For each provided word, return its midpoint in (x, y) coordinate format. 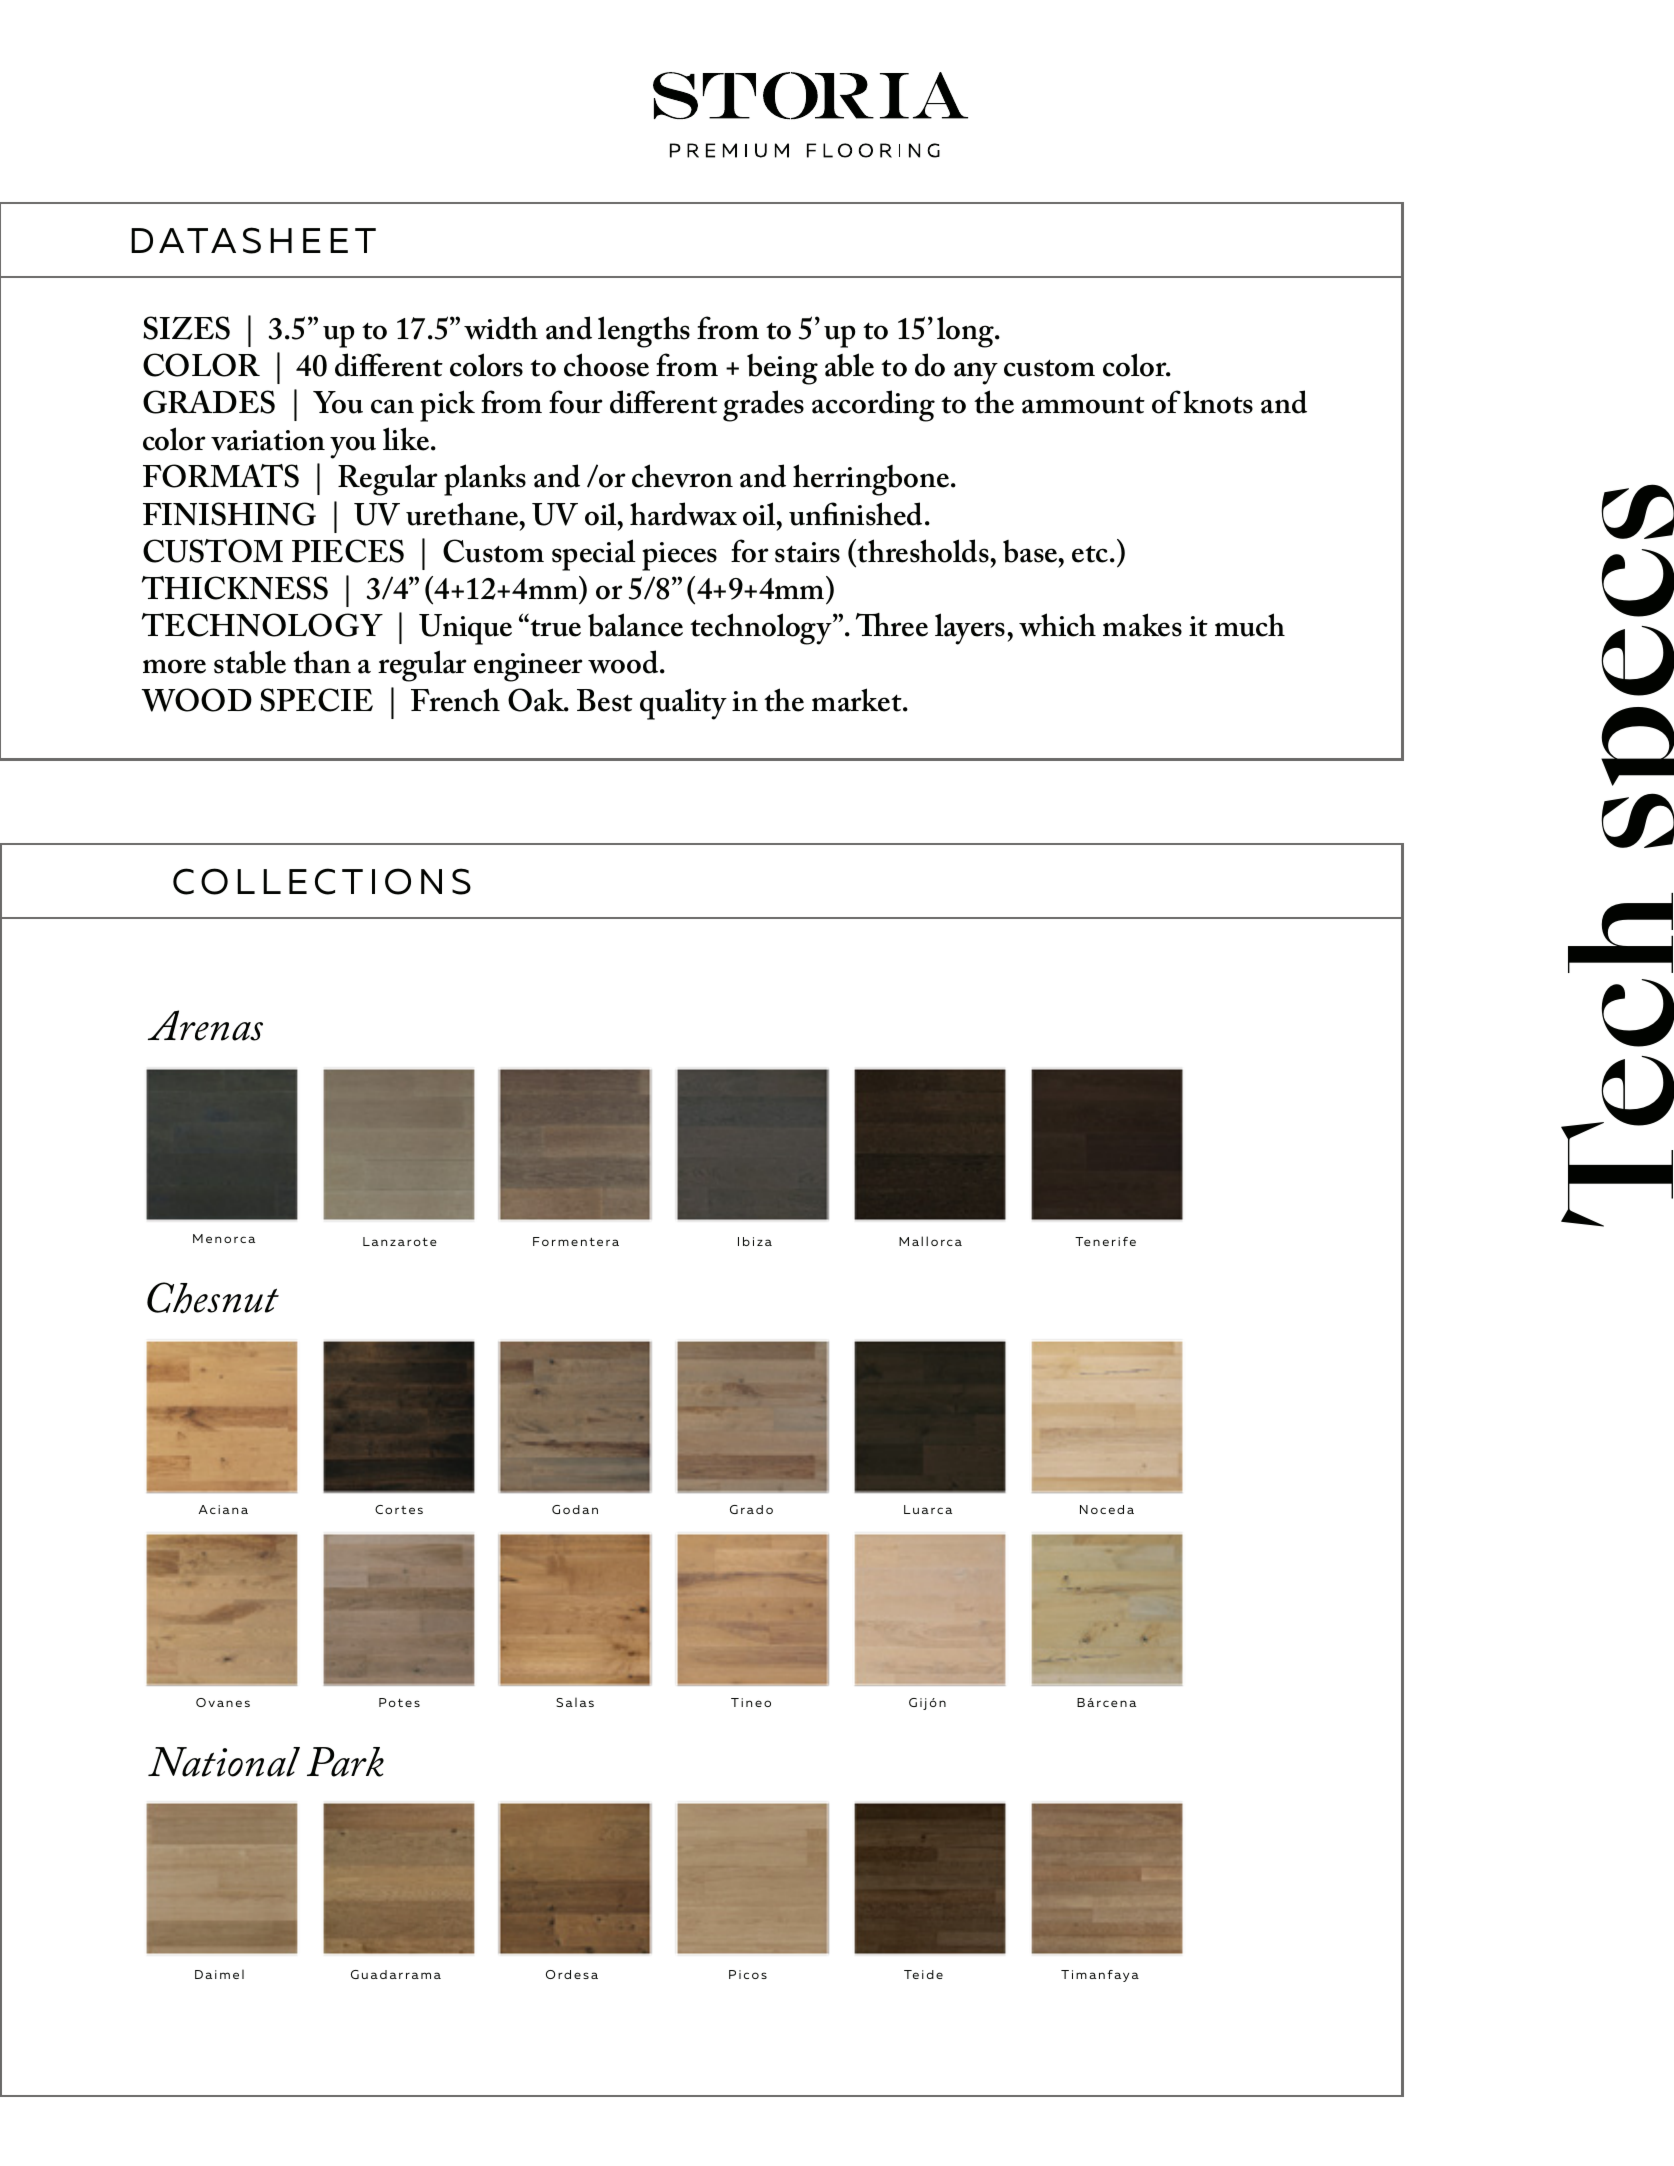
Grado (751, 1509)
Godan (575, 1509)
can (392, 406)
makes (1142, 625)
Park (345, 1762)
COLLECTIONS (322, 881)
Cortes (399, 1509)
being (782, 369)
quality (683, 704)
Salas (575, 1702)
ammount (1083, 405)
